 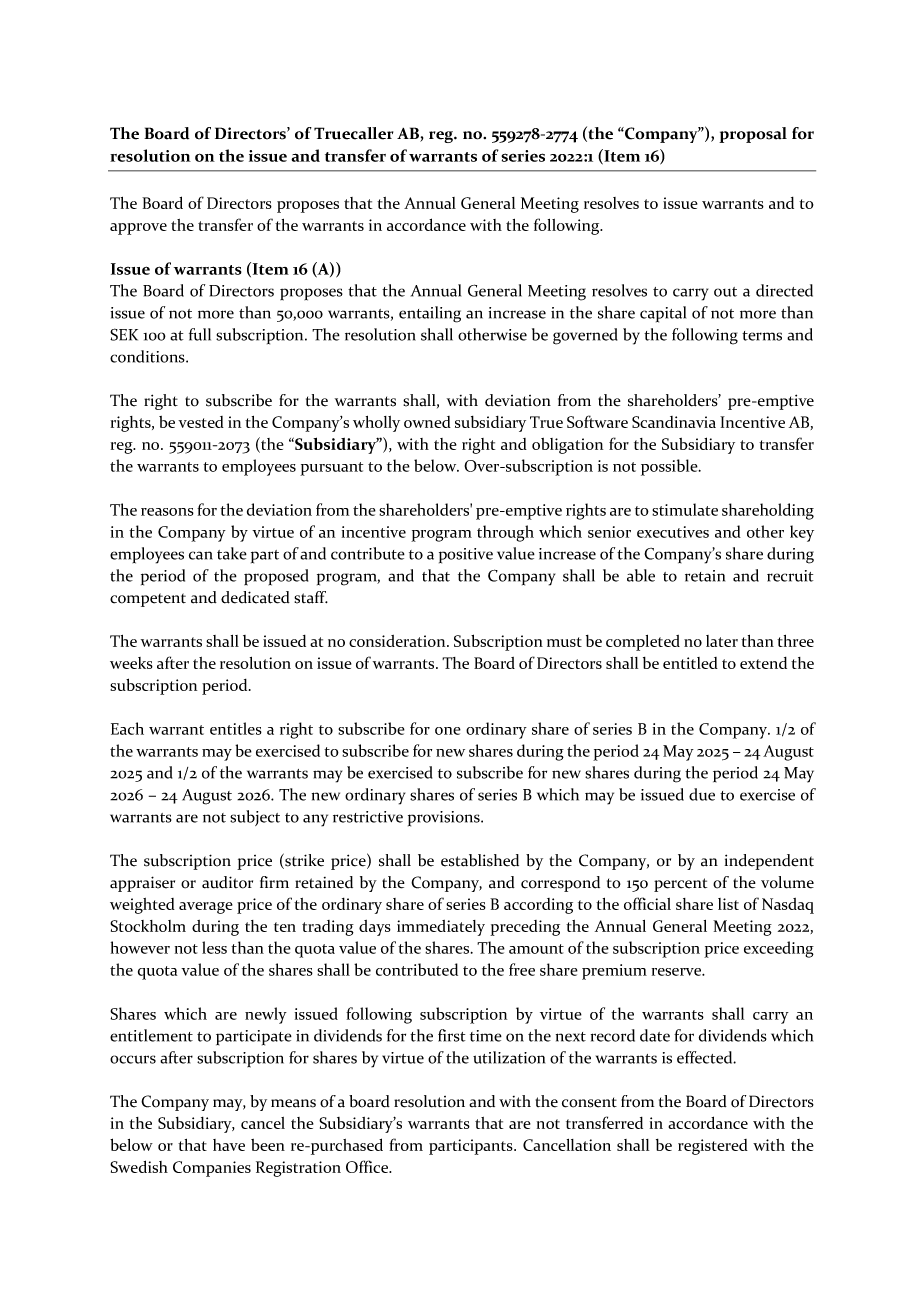 I want to click on provisions, so click(x=445, y=819).
